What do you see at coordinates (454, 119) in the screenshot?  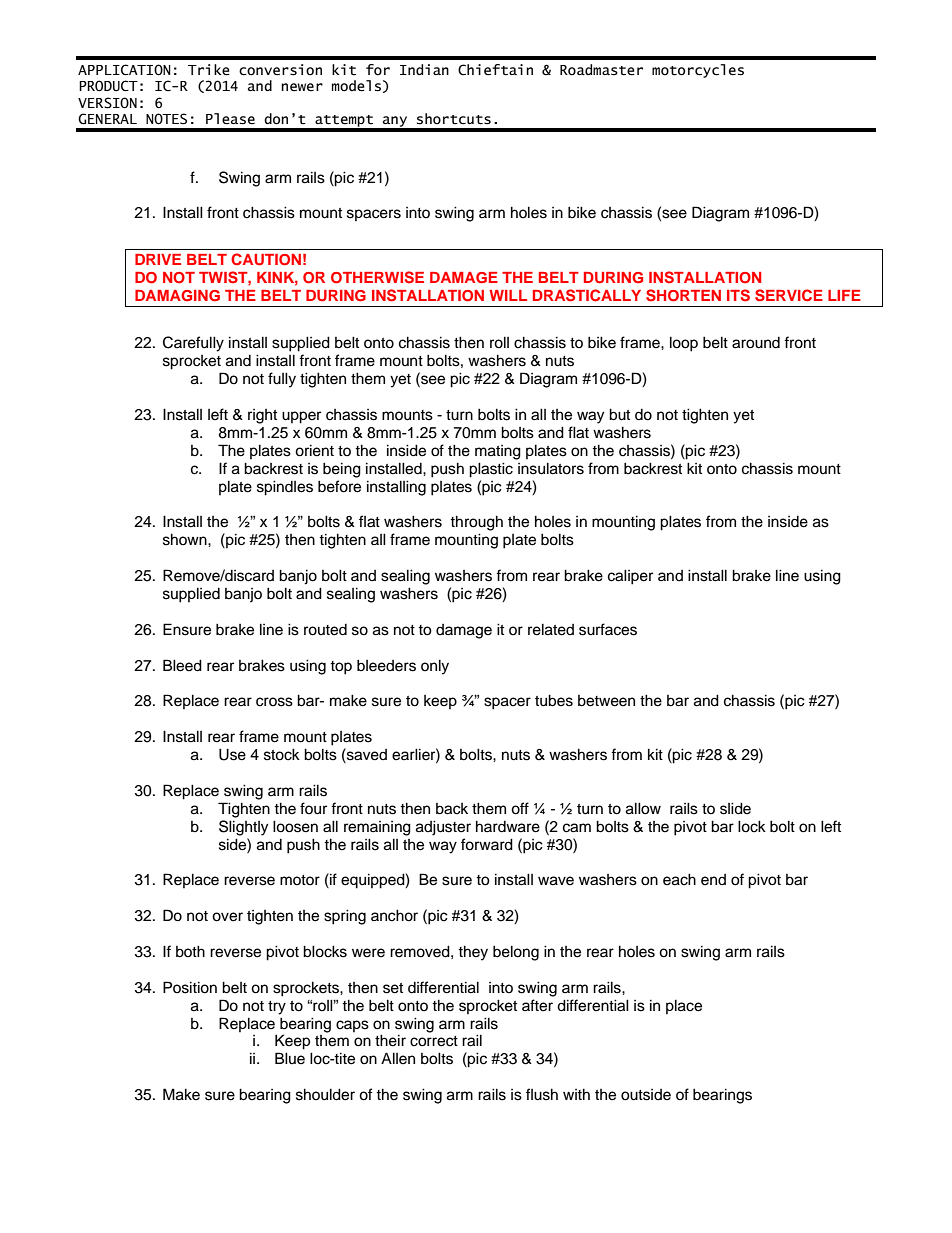 I see `shortcuts` at bounding box center [454, 119].
